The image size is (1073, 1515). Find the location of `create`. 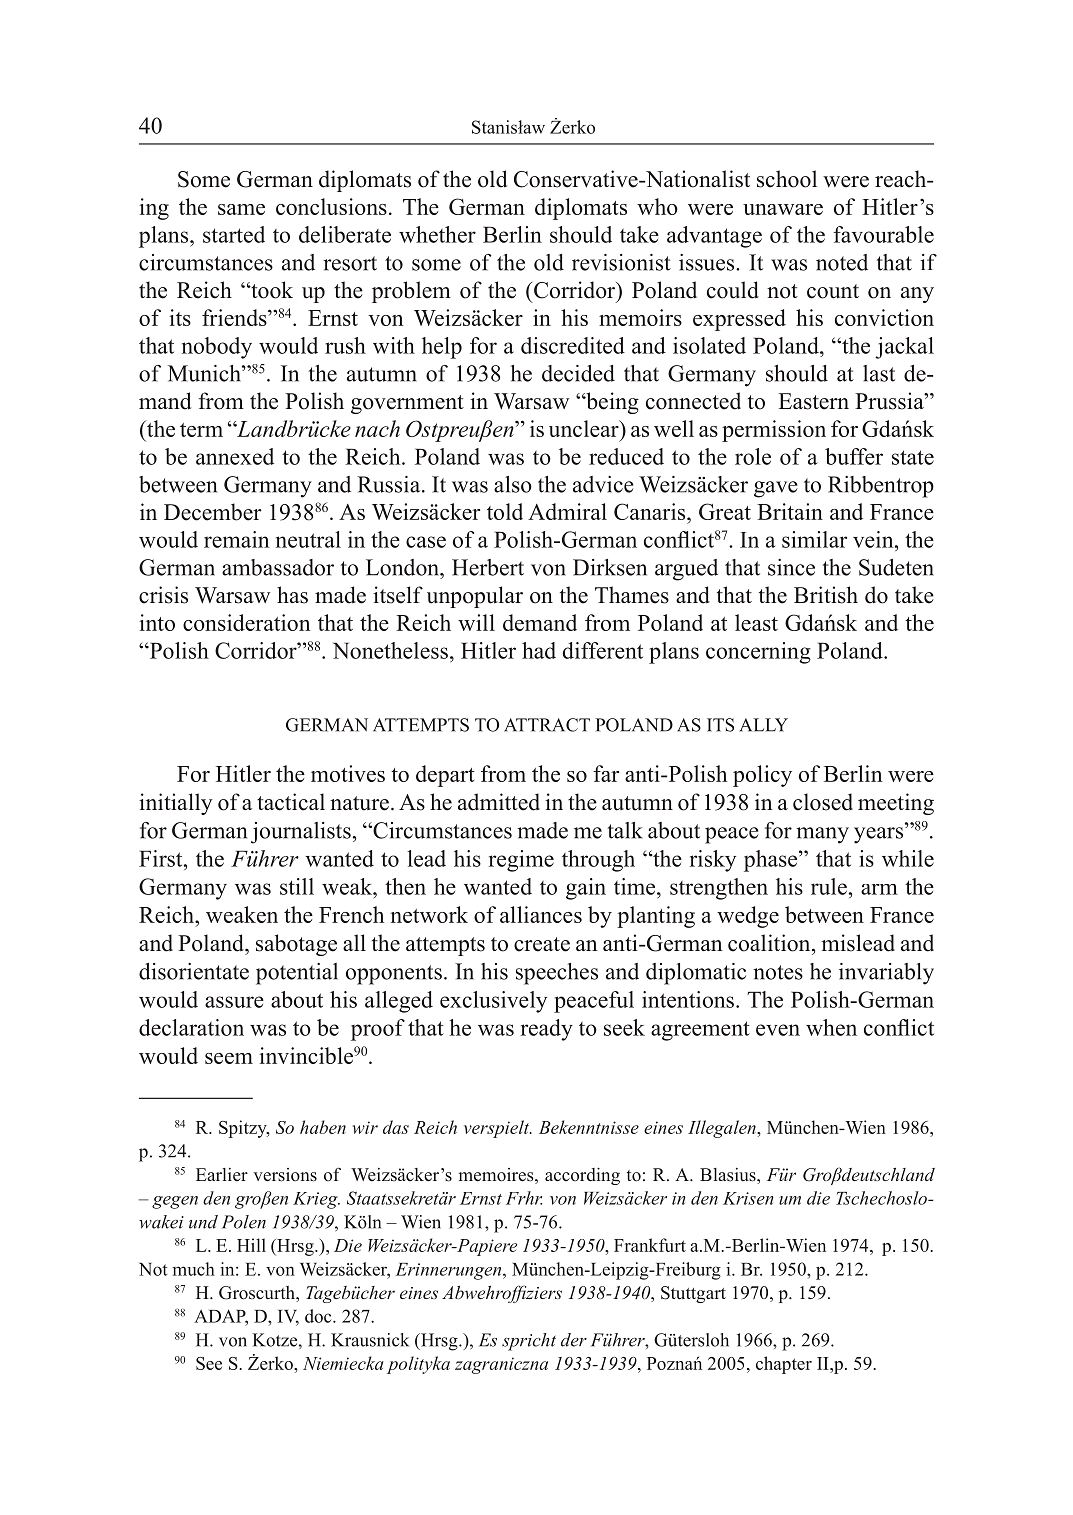

create is located at coordinates (542, 944).
